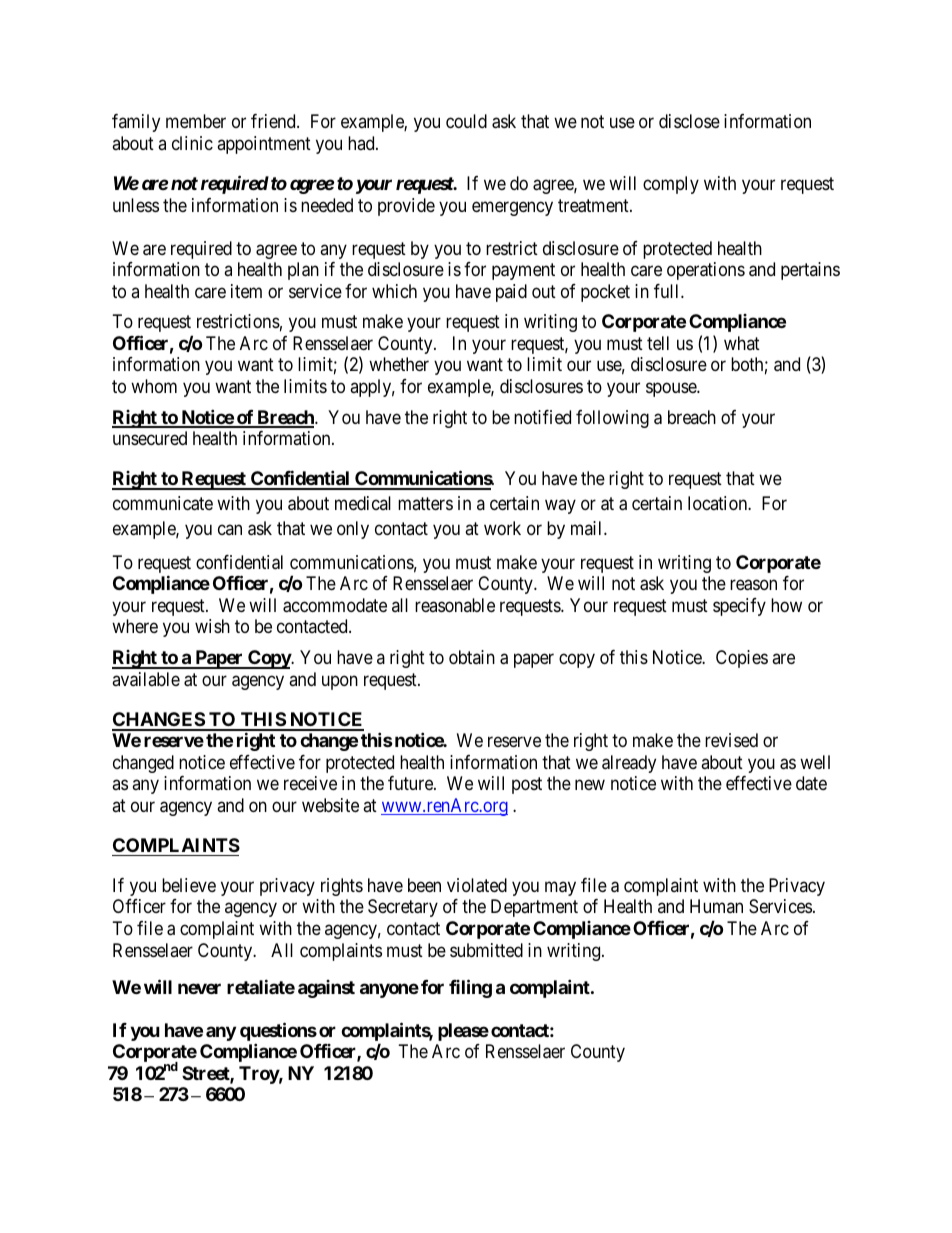  What do you see at coordinates (230, 529) in the screenshot?
I see `can` at bounding box center [230, 529].
